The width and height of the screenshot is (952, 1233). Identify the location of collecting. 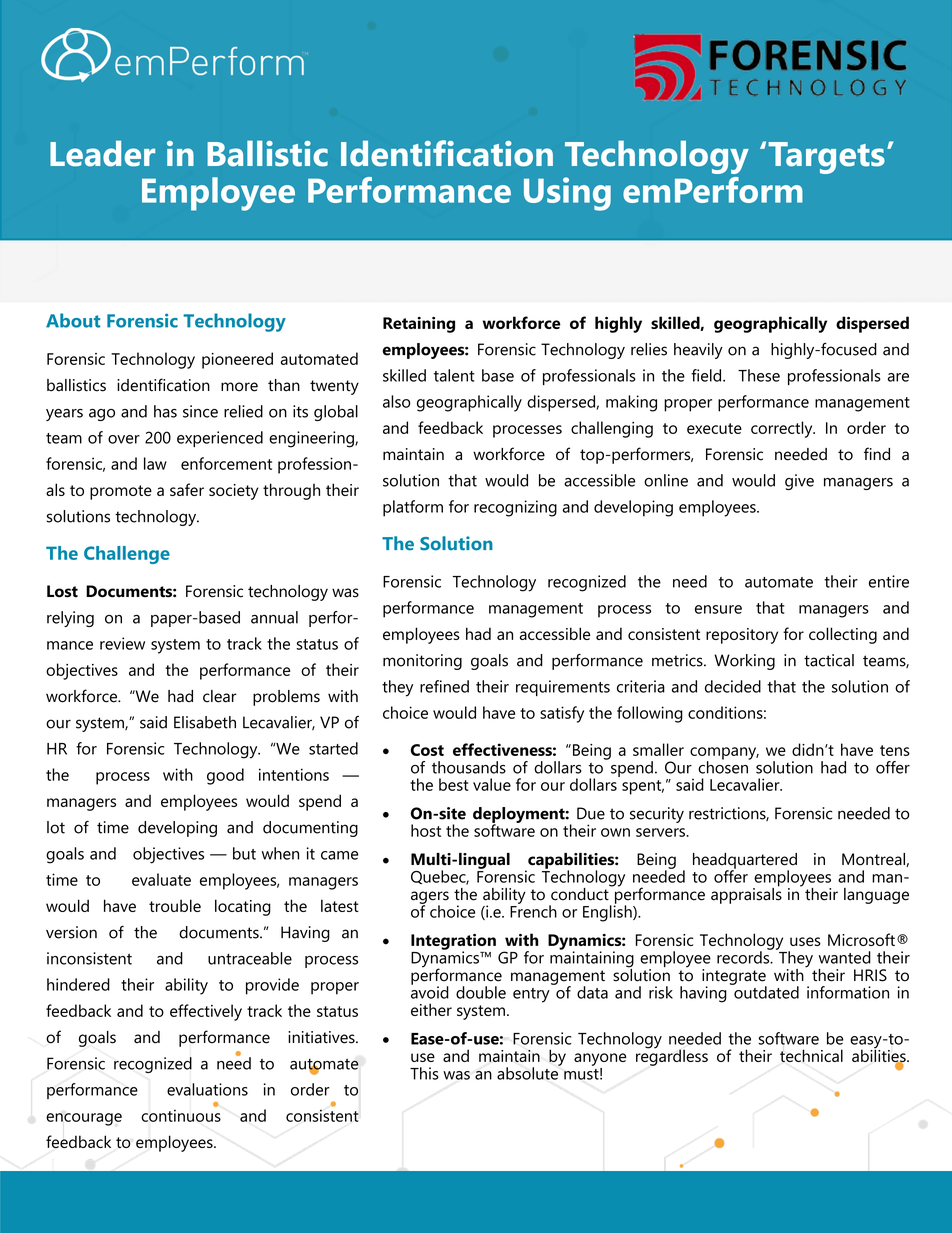
(843, 635).
